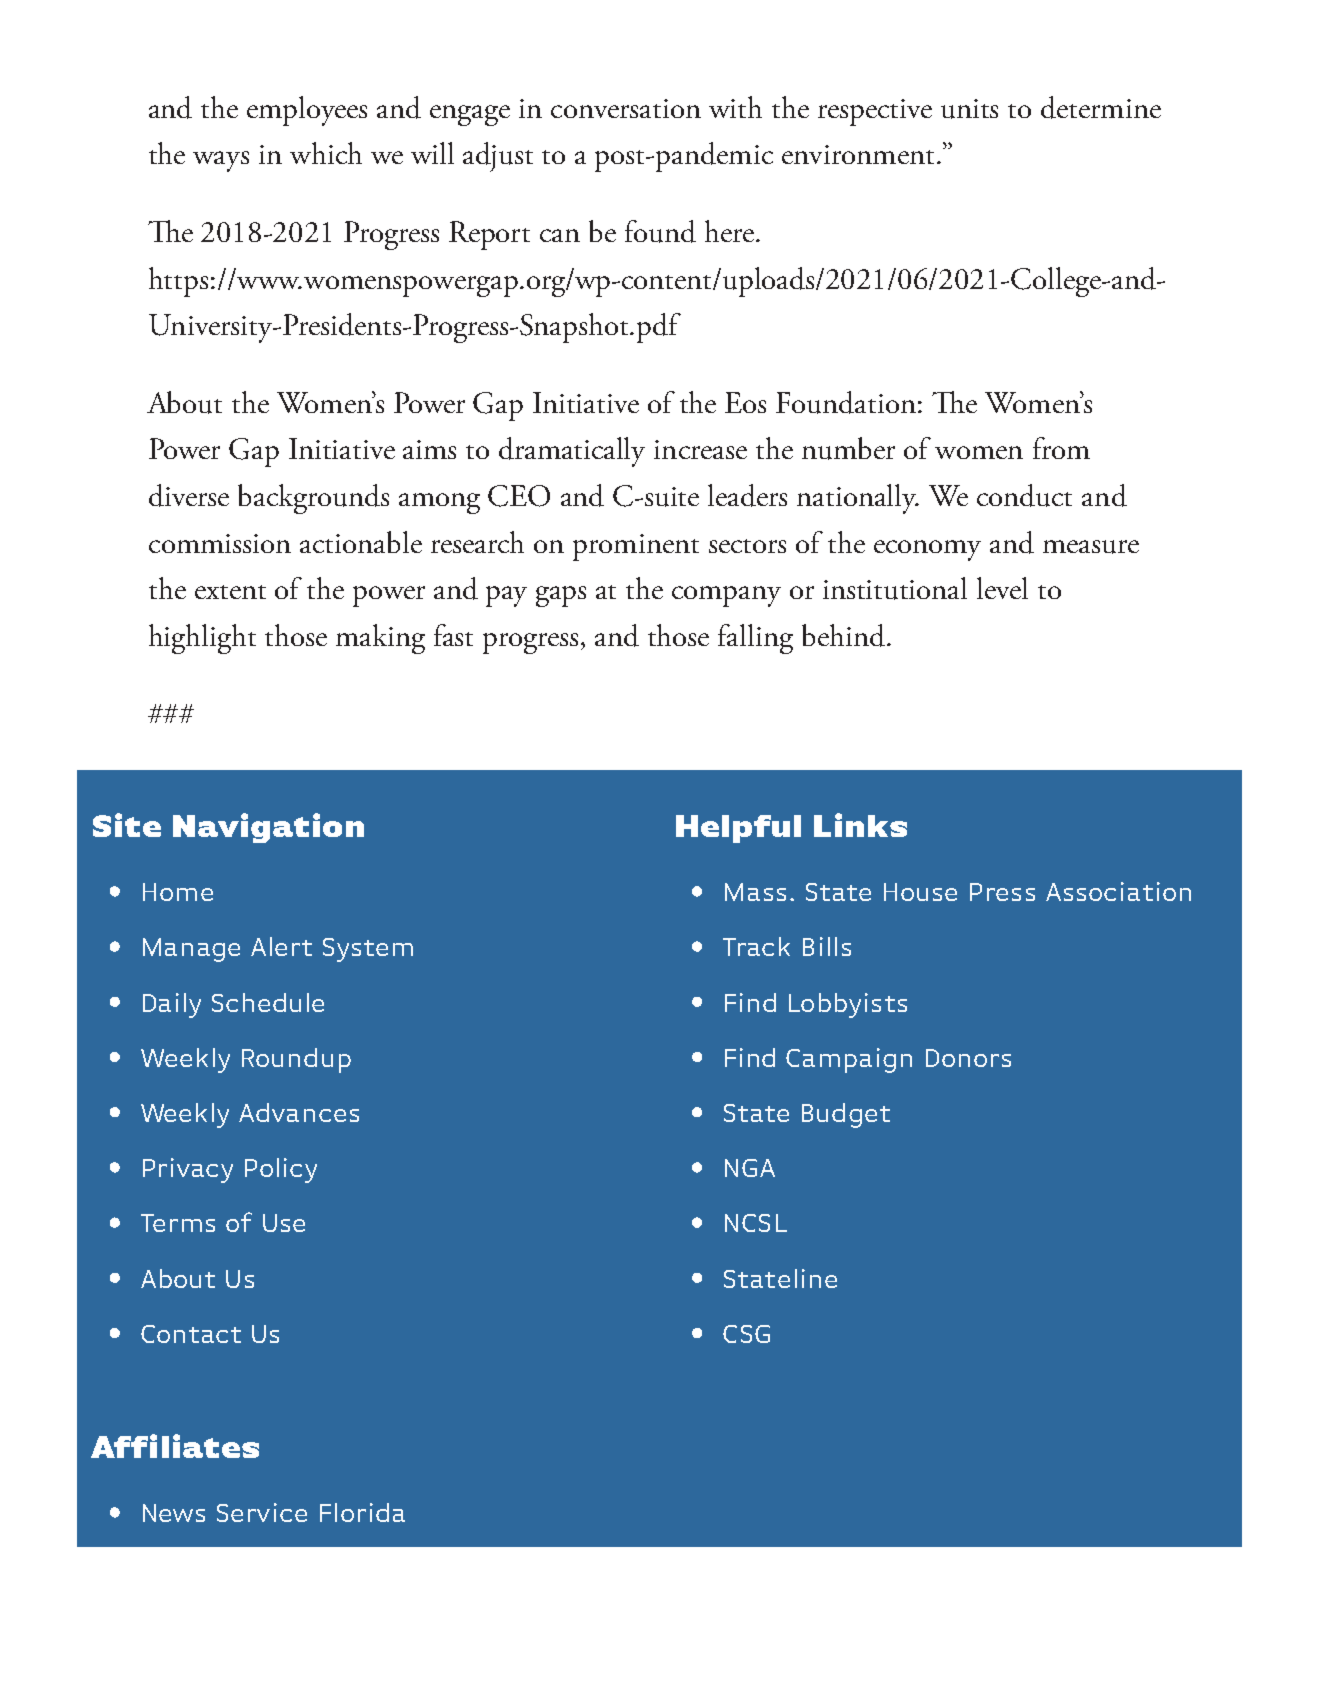  What do you see at coordinates (221, 161) in the image?
I see `ways` at bounding box center [221, 161].
